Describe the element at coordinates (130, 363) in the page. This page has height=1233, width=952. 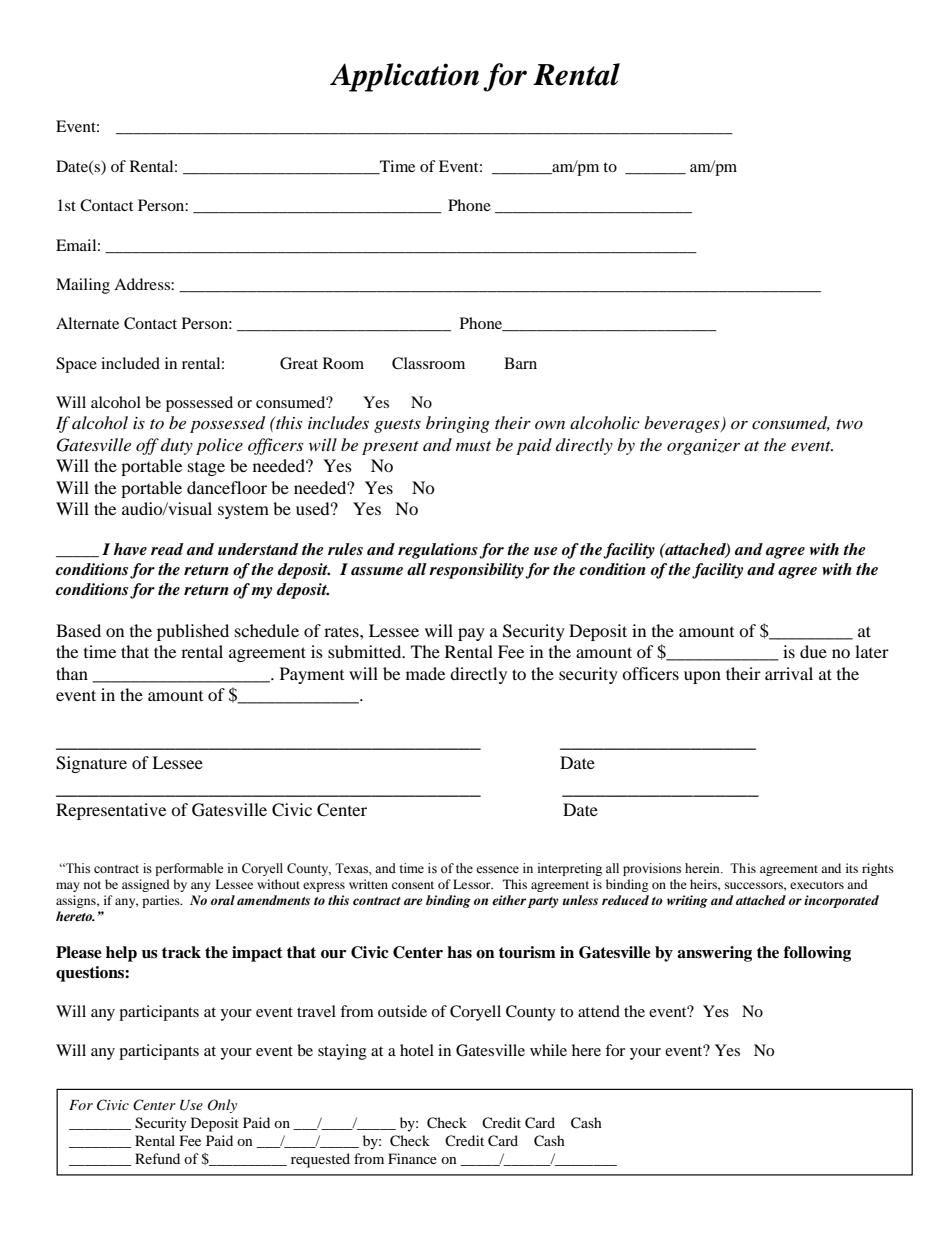
I see `included` at that location.
